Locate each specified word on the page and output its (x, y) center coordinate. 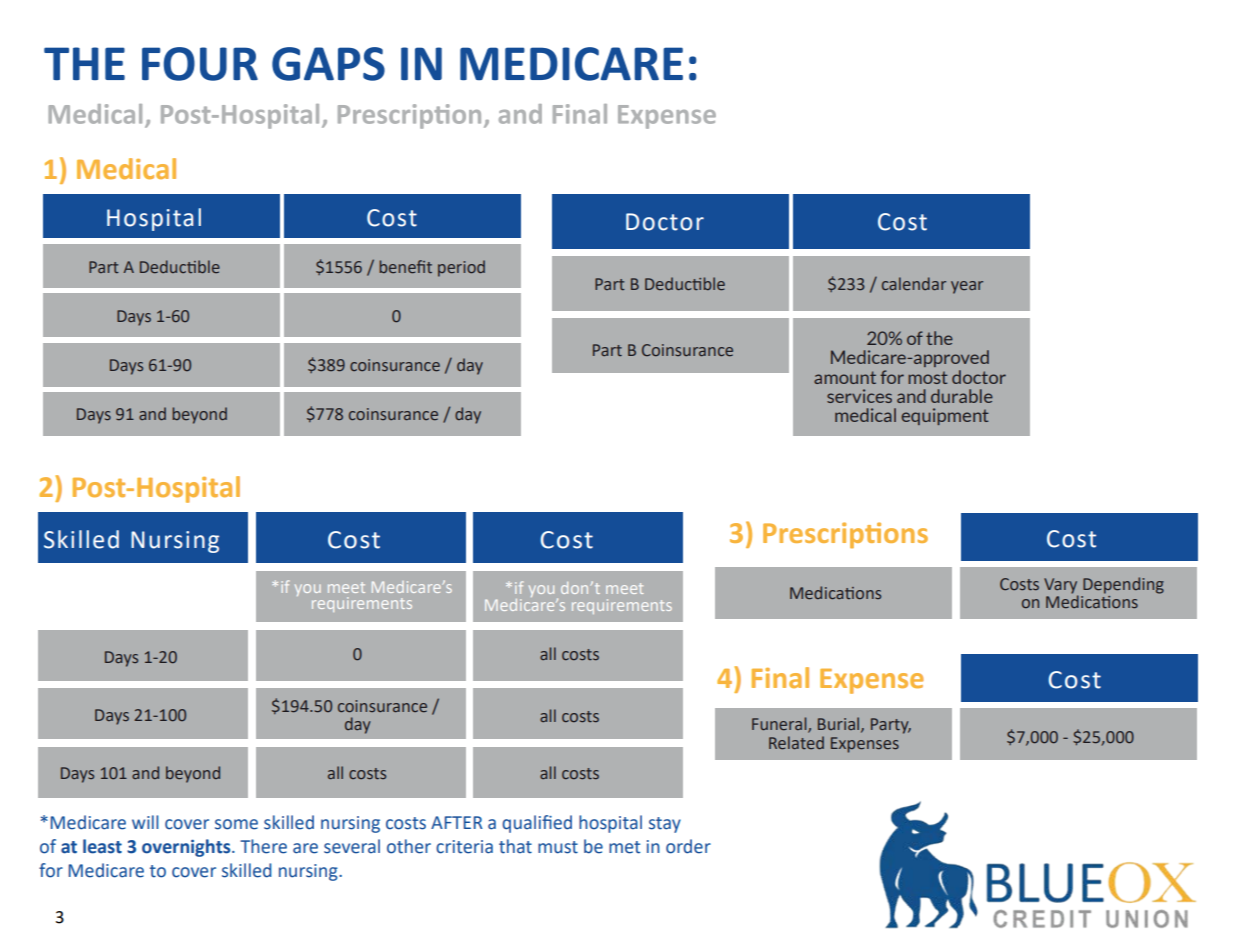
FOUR (200, 64)
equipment (945, 416)
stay (665, 825)
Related (796, 742)
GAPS (328, 64)
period (461, 268)
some (236, 824)
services (859, 396)
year (967, 287)
